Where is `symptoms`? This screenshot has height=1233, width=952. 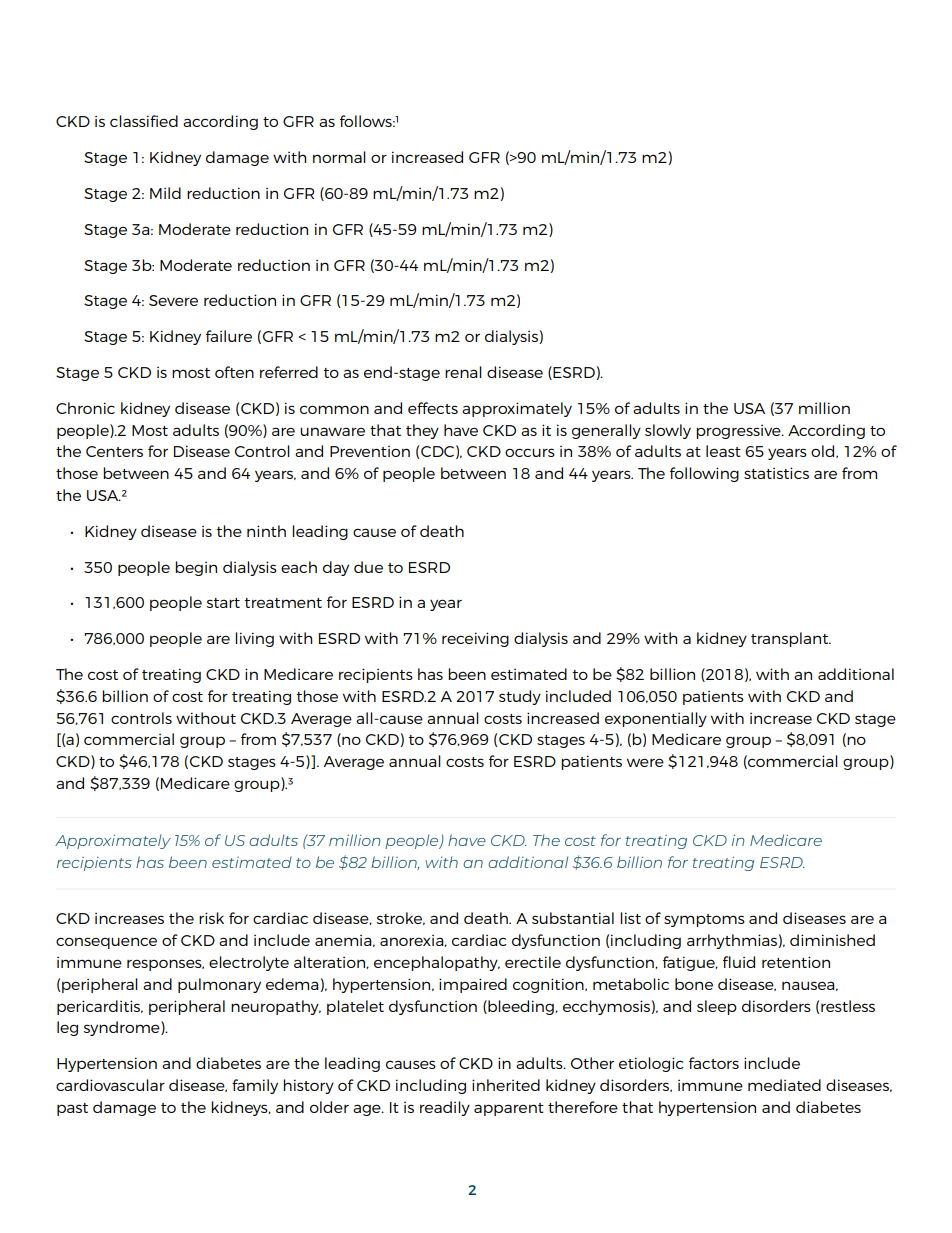 symptoms is located at coordinates (704, 920).
